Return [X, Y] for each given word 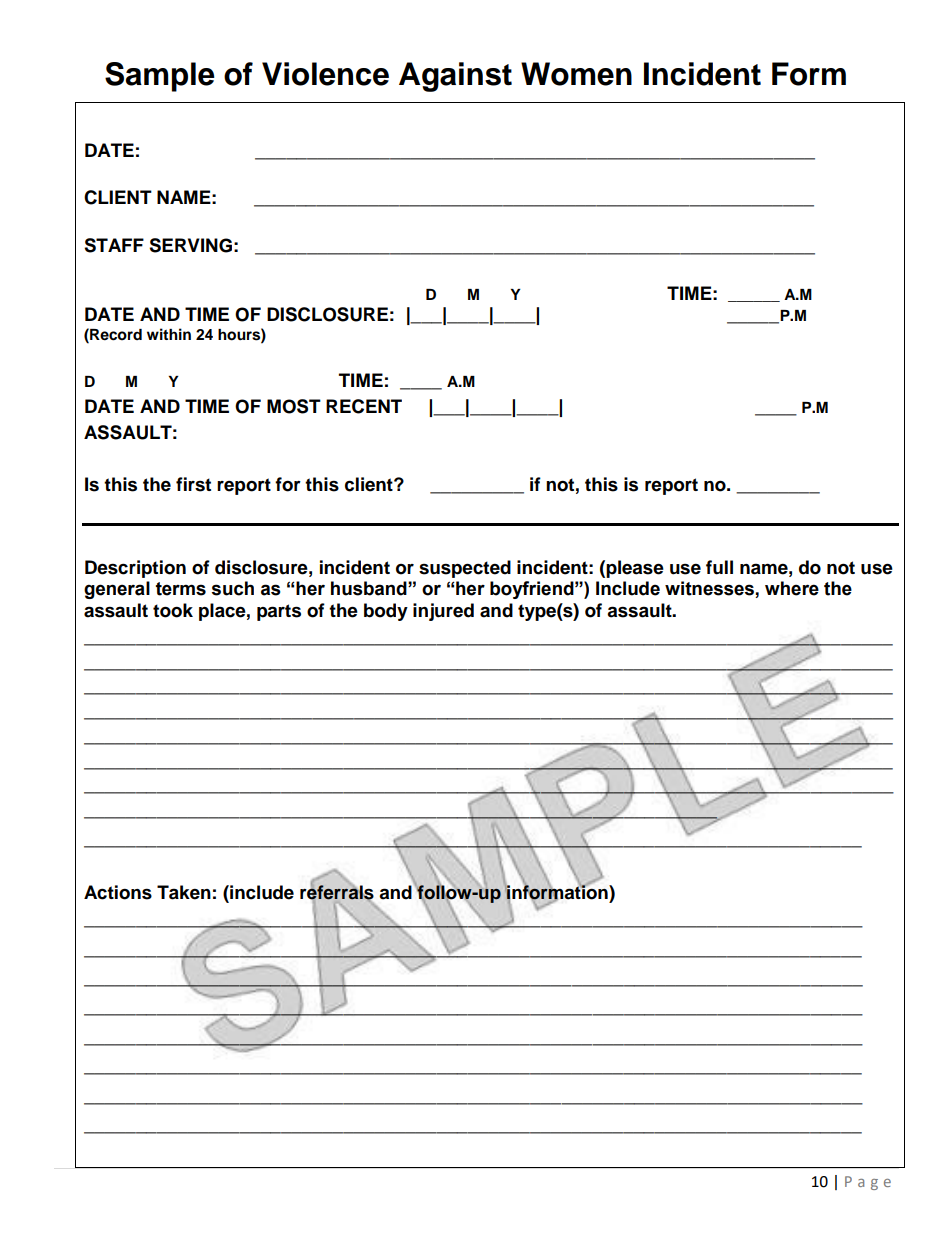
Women [576, 74]
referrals [337, 891]
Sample [160, 77]
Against [455, 77]
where [792, 588]
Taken [184, 892]
